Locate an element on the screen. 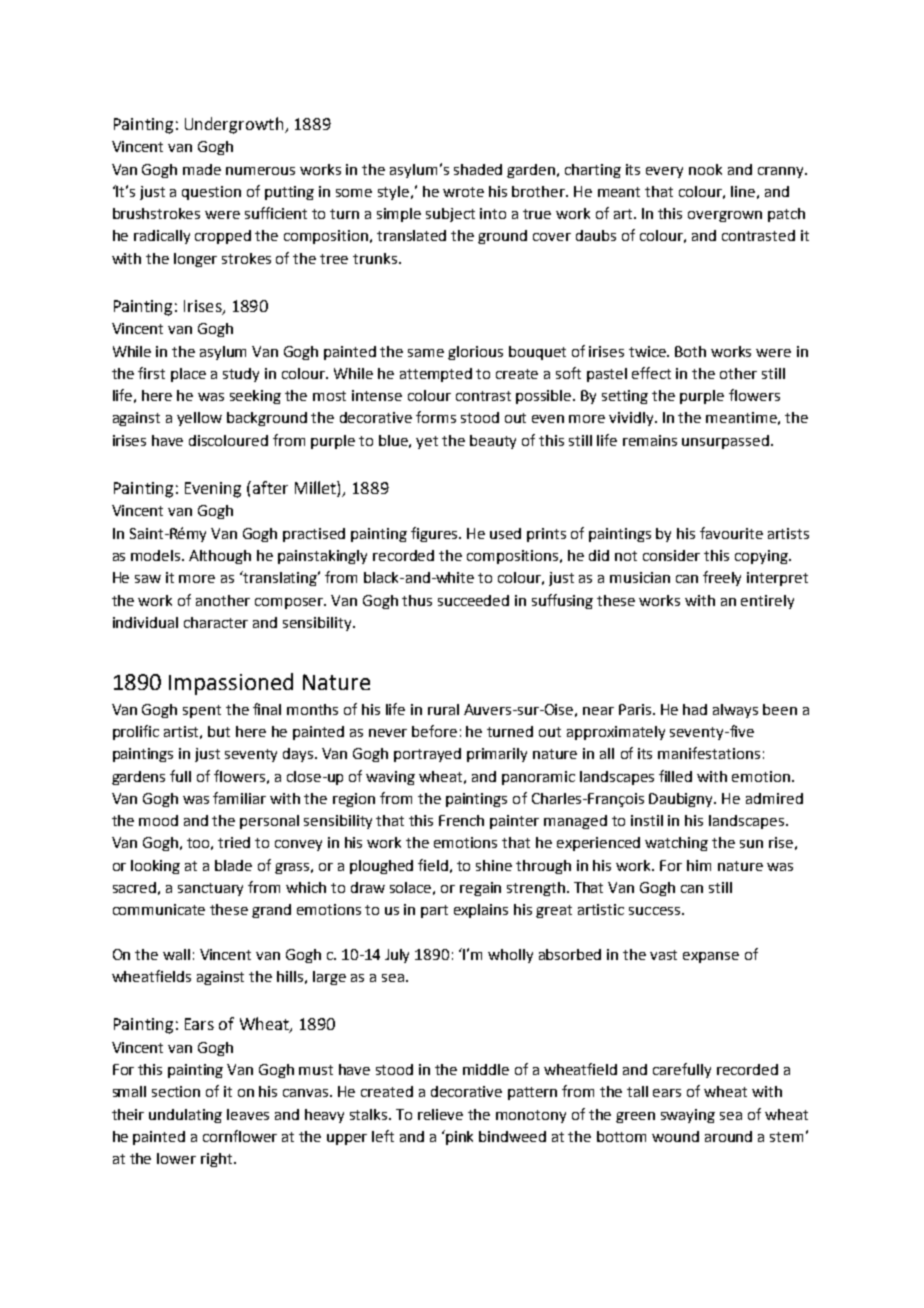 This screenshot has width=924, height=1308. character is located at coordinates (216, 622).
